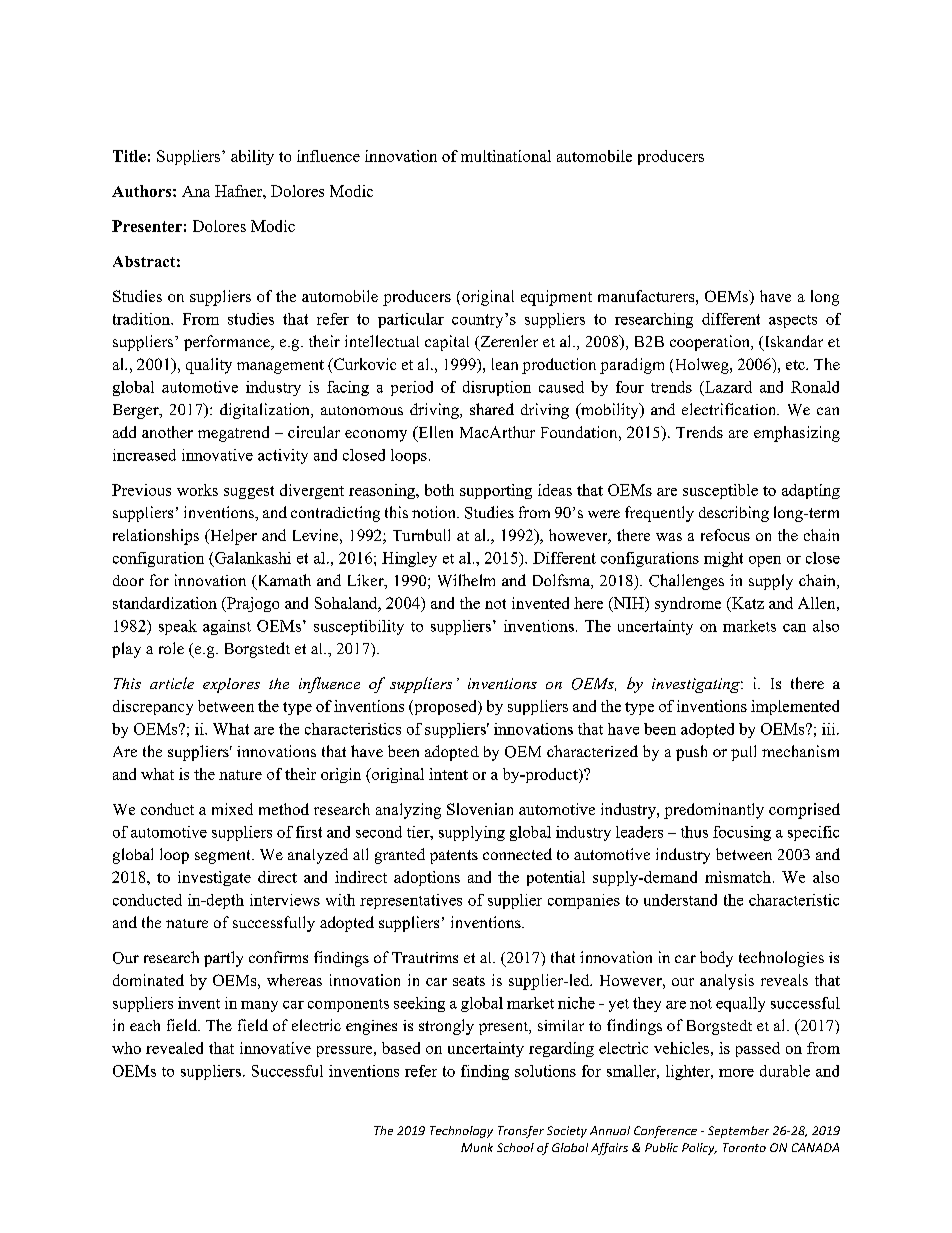 This image has width=952, height=1233. Describe the element at coordinates (197, 490) in the image. I see `works` at that location.
